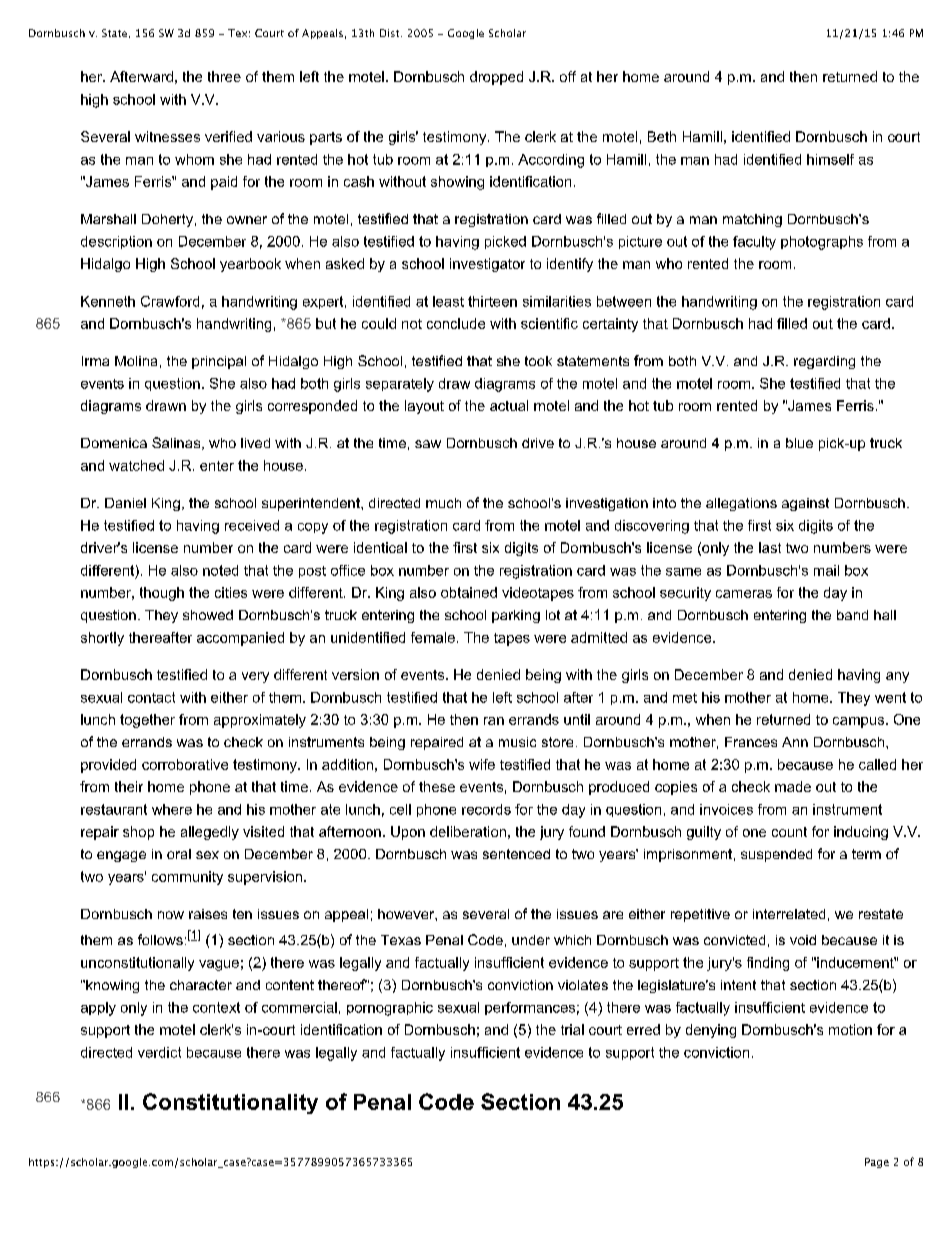  What do you see at coordinates (469, 592) in the image?
I see `obtained` at bounding box center [469, 592].
